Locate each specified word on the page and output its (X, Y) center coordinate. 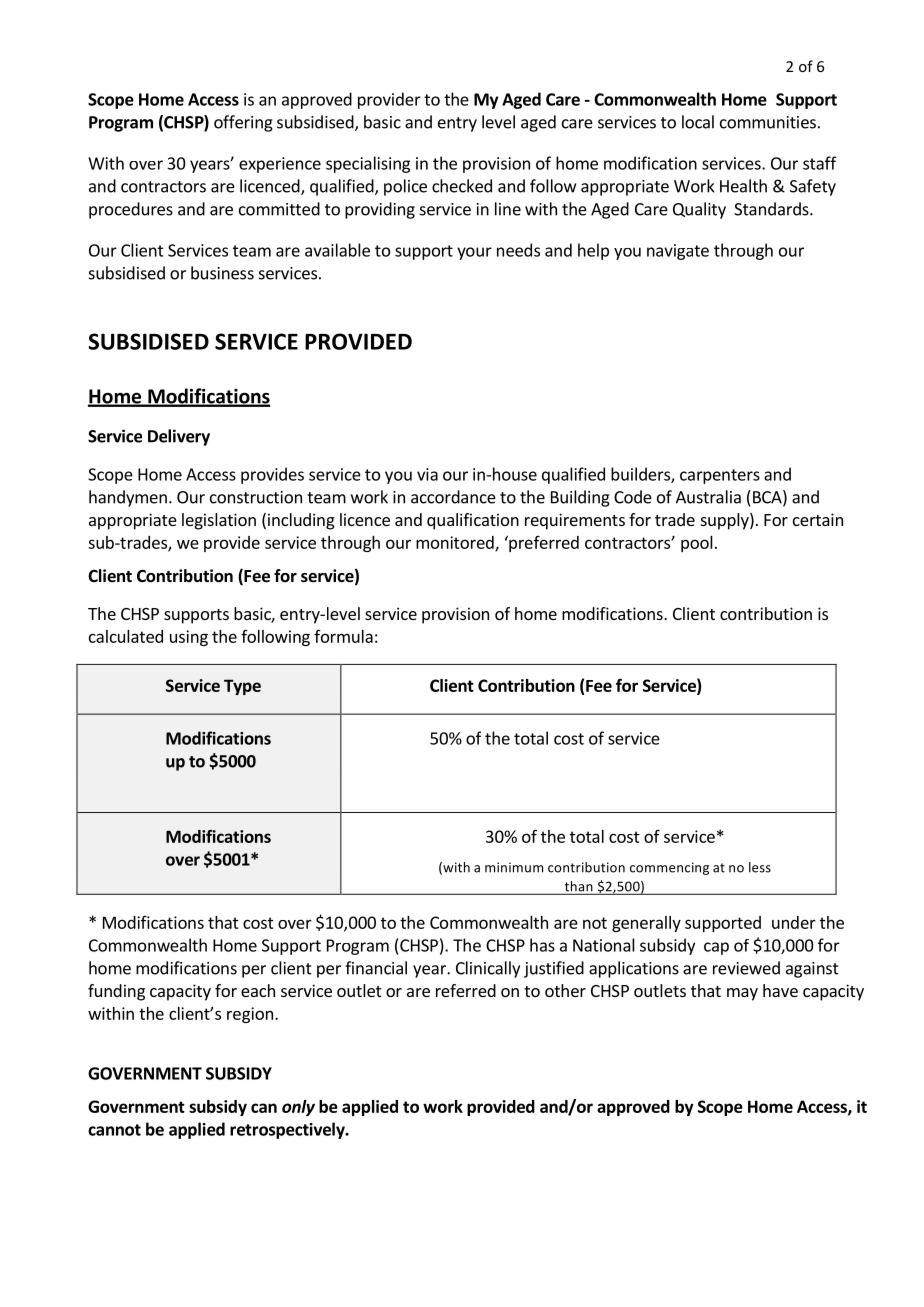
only (298, 1108)
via (427, 474)
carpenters (720, 476)
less (760, 867)
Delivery (179, 437)
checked (462, 186)
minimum (514, 867)
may (742, 994)
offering (243, 123)
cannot (114, 1130)
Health (743, 186)
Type (242, 687)
